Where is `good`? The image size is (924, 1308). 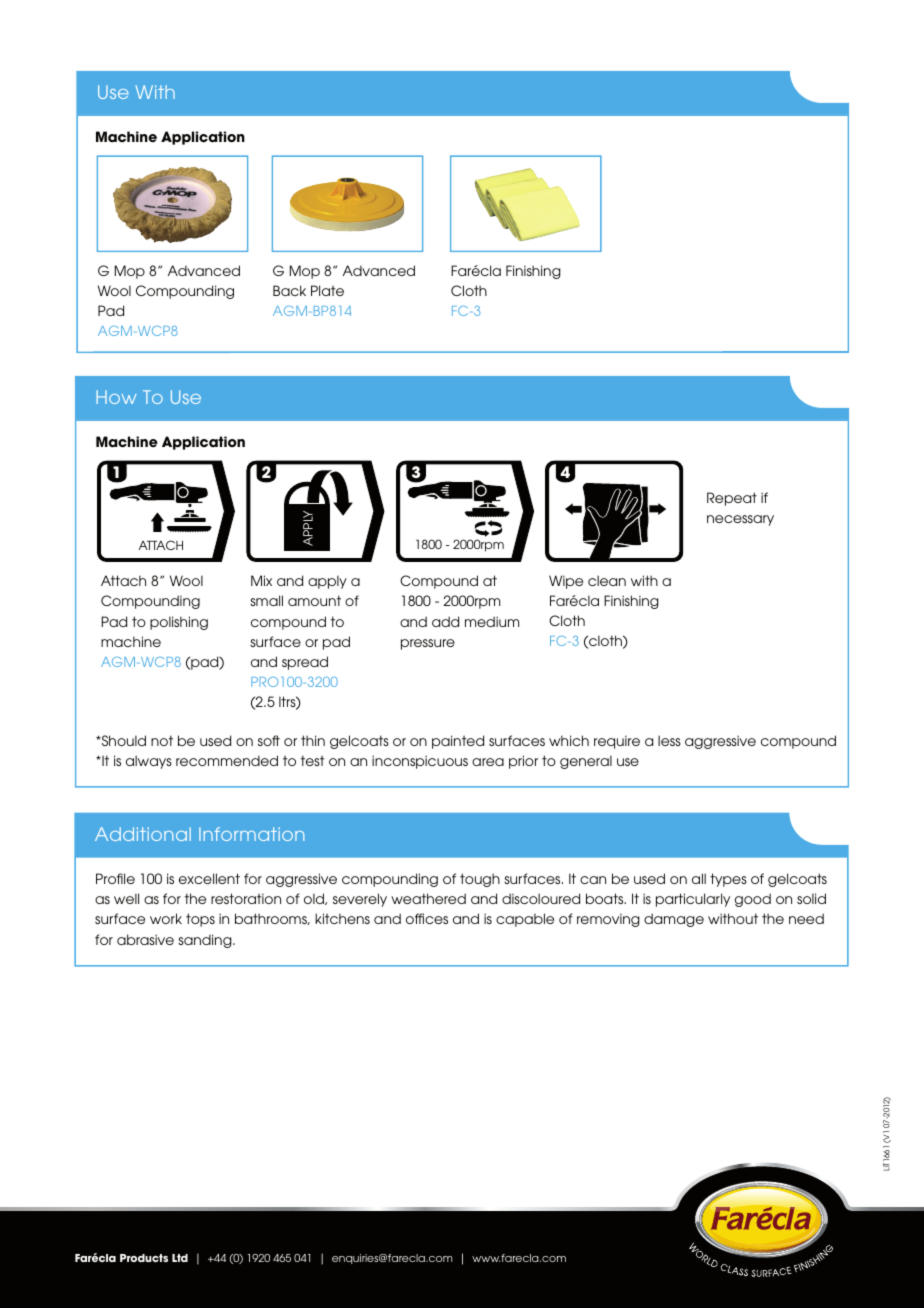
good is located at coordinates (753, 900).
